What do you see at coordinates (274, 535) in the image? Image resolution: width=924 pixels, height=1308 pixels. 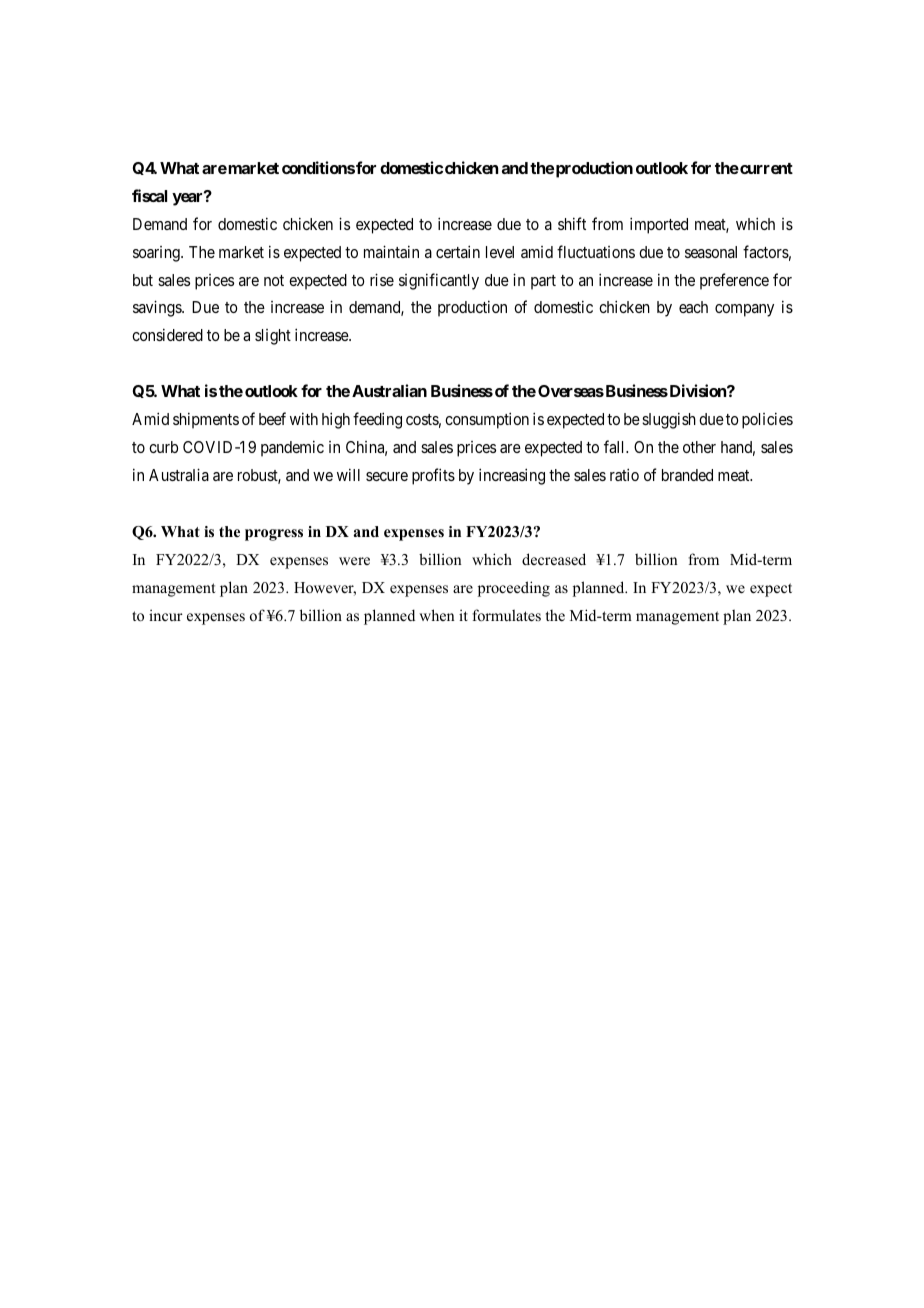 I see `progress` at bounding box center [274, 535].
